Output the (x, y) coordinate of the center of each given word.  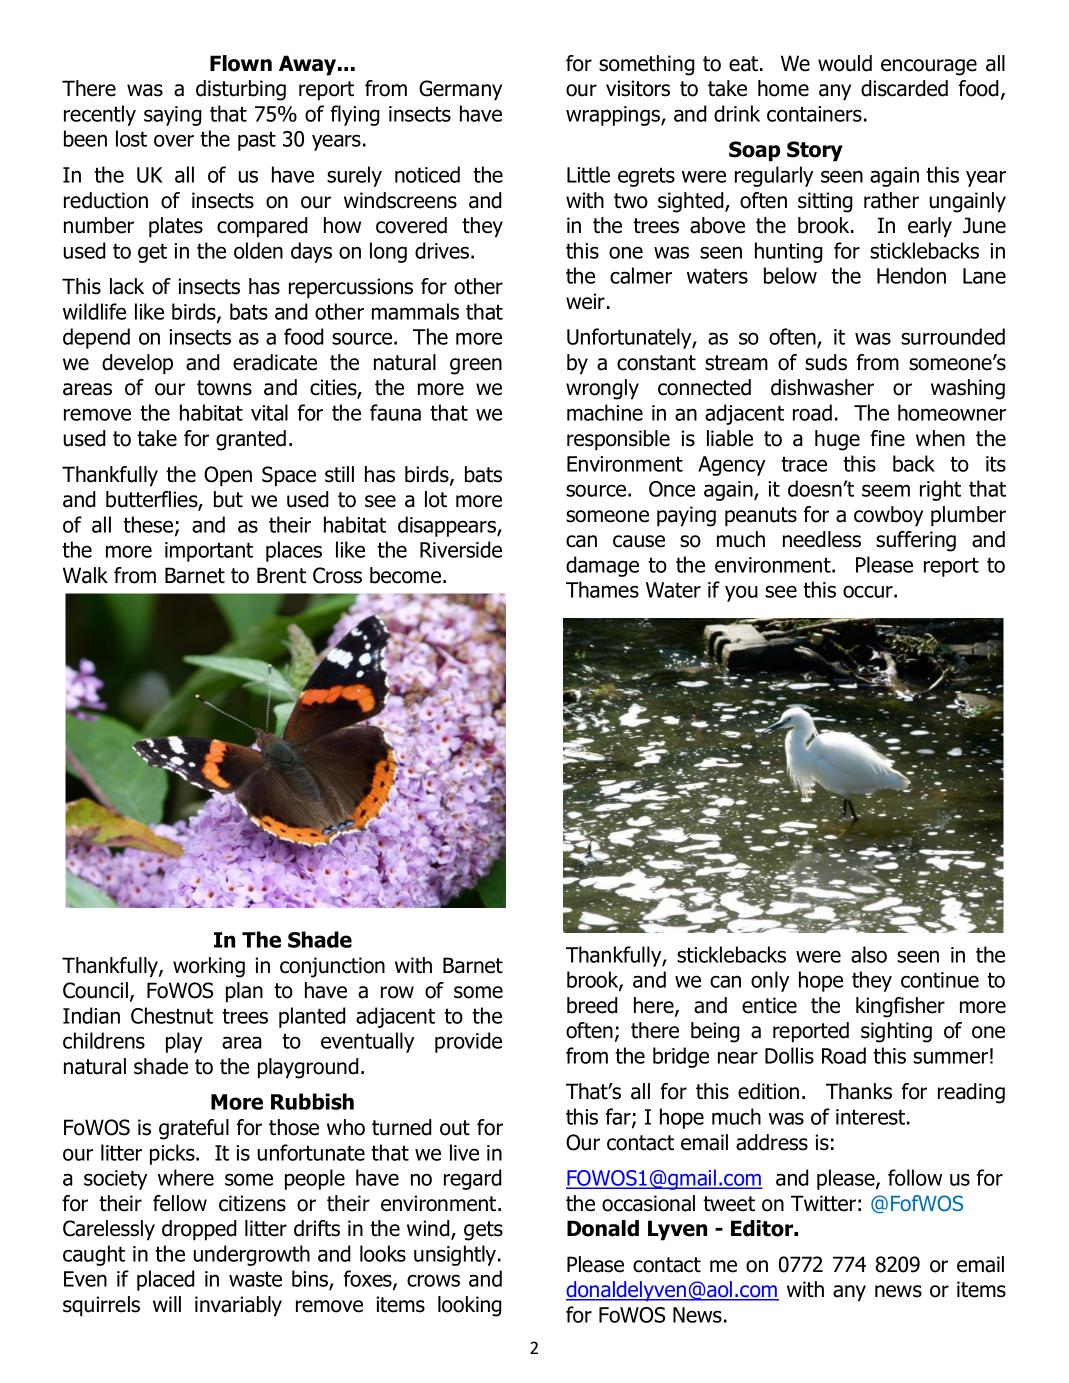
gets (483, 1231)
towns (224, 388)
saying (173, 116)
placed (166, 1280)
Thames (602, 589)
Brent (281, 575)
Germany (460, 90)
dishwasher (822, 387)
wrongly (602, 389)
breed (592, 1005)
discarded (904, 88)
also (869, 954)
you (741, 593)
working (209, 967)
